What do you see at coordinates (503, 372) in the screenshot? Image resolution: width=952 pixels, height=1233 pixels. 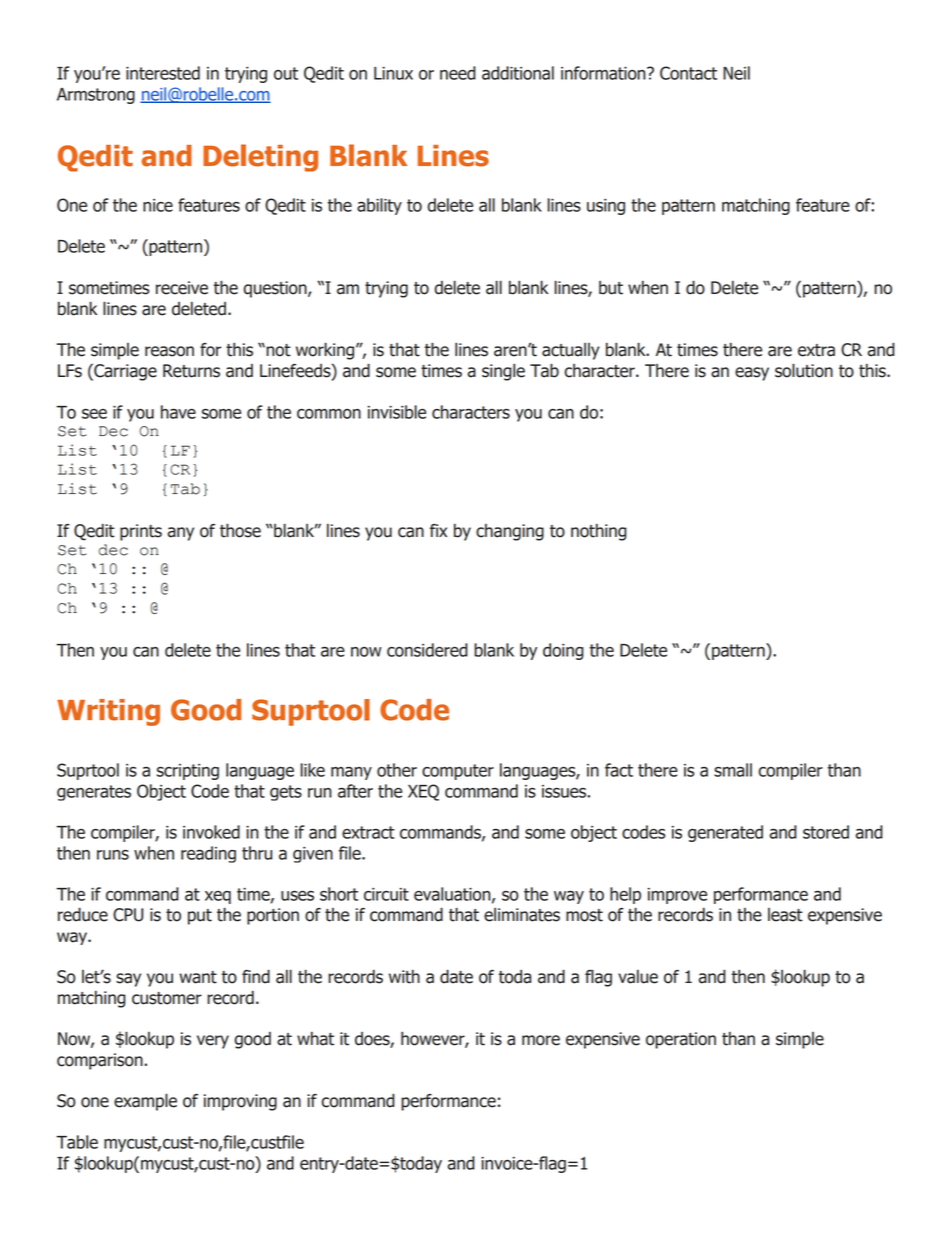 I see `single` at bounding box center [503, 372].
